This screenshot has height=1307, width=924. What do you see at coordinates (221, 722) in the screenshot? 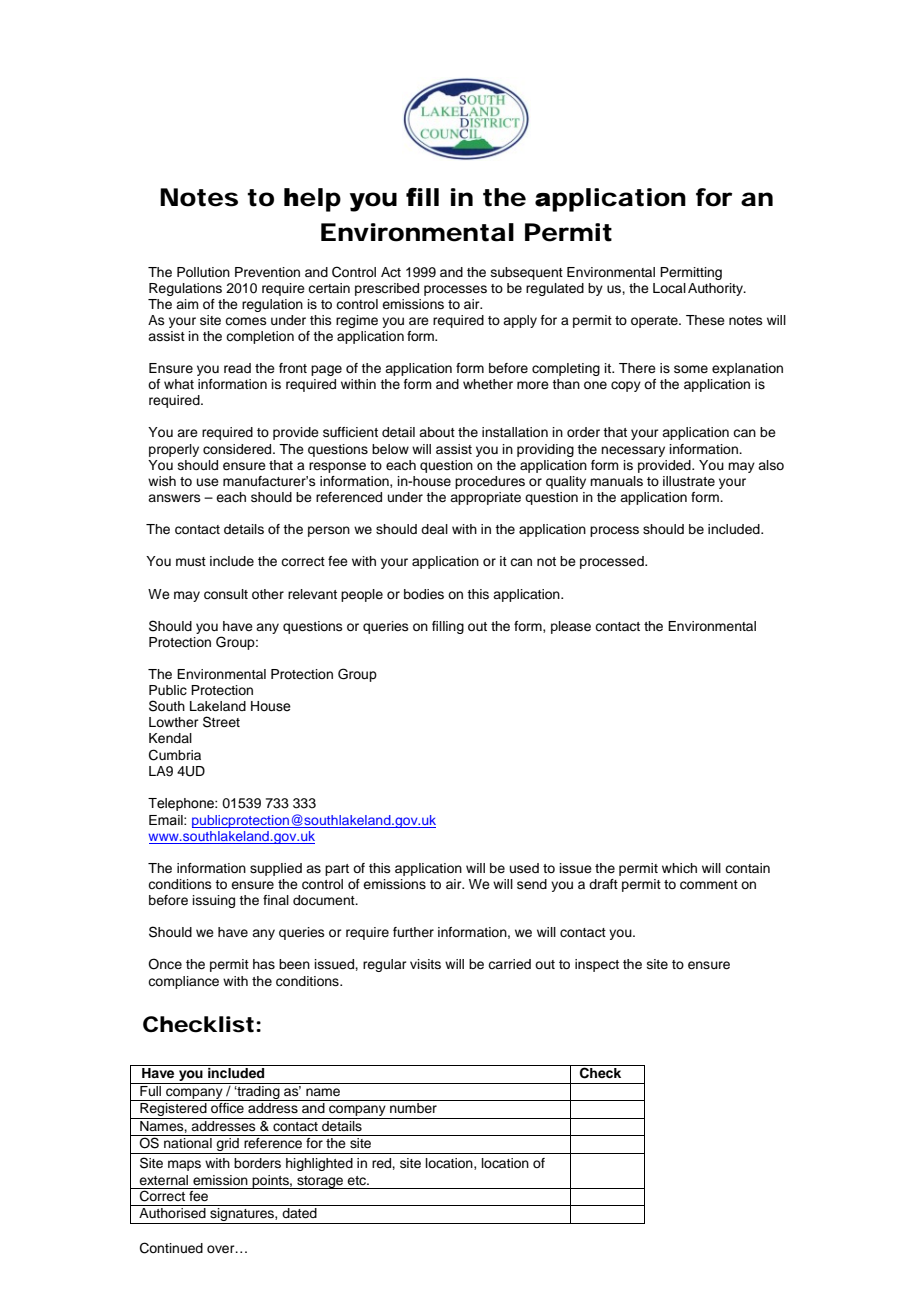
I see `Street` at bounding box center [221, 722].
